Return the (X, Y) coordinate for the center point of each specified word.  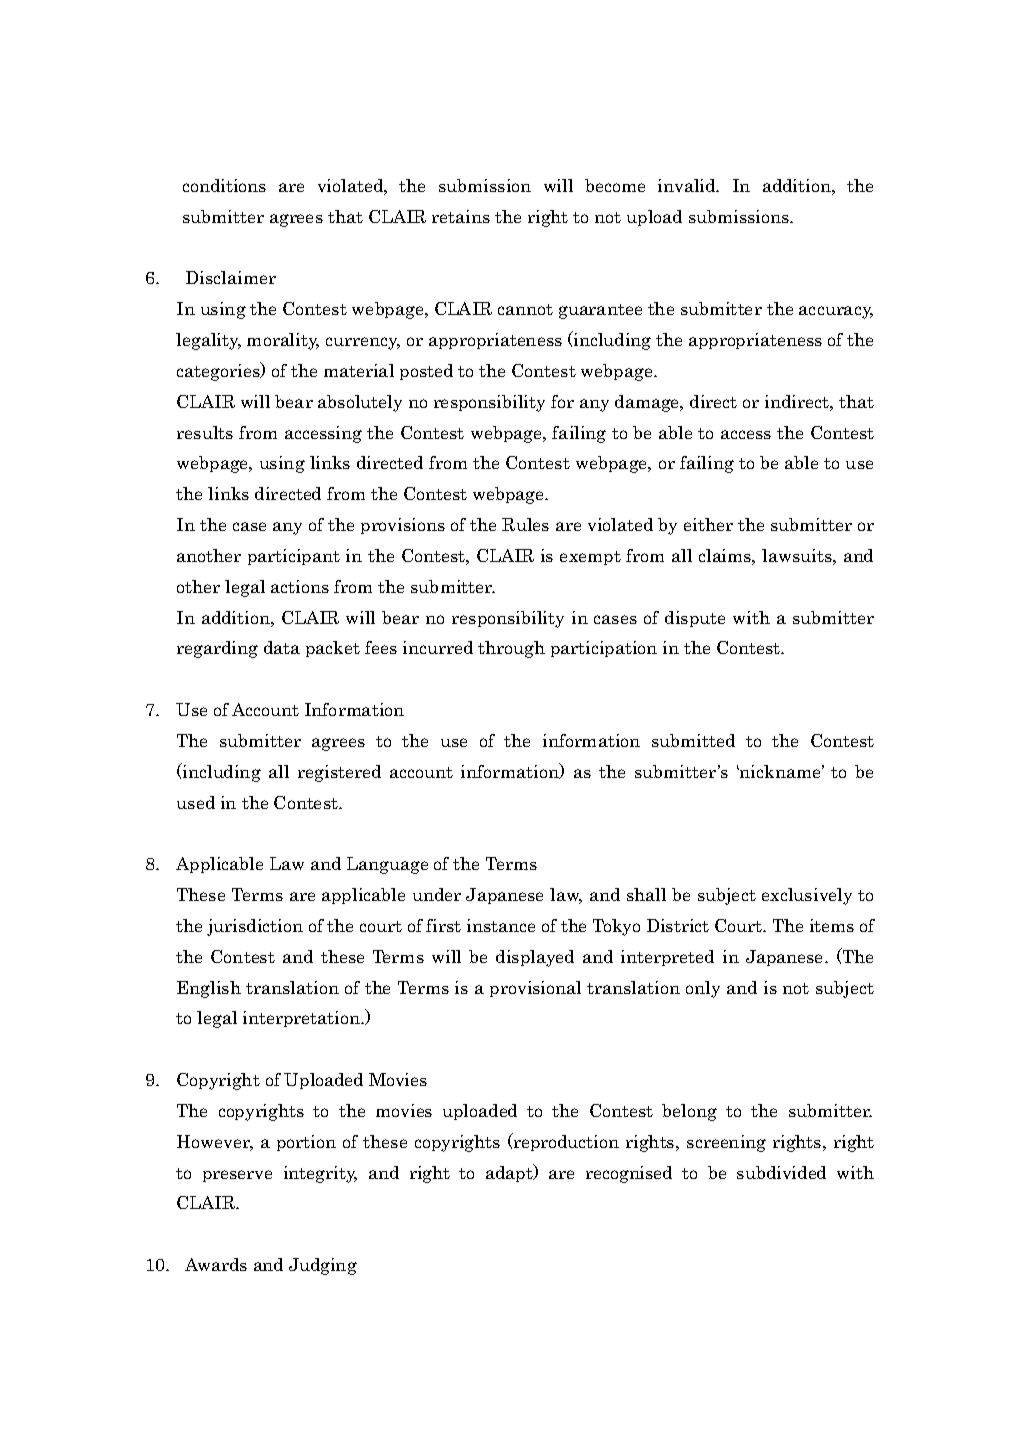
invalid (688, 185)
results (205, 432)
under (437, 894)
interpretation (302, 1019)
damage (648, 403)
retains (461, 216)
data (282, 647)
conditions (224, 185)
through (511, 649)
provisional (535, 989)
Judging (323, 1266)
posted (426, 372)
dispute (695, 619)
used (196, 802)
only (703, 989)
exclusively (807, 896)
